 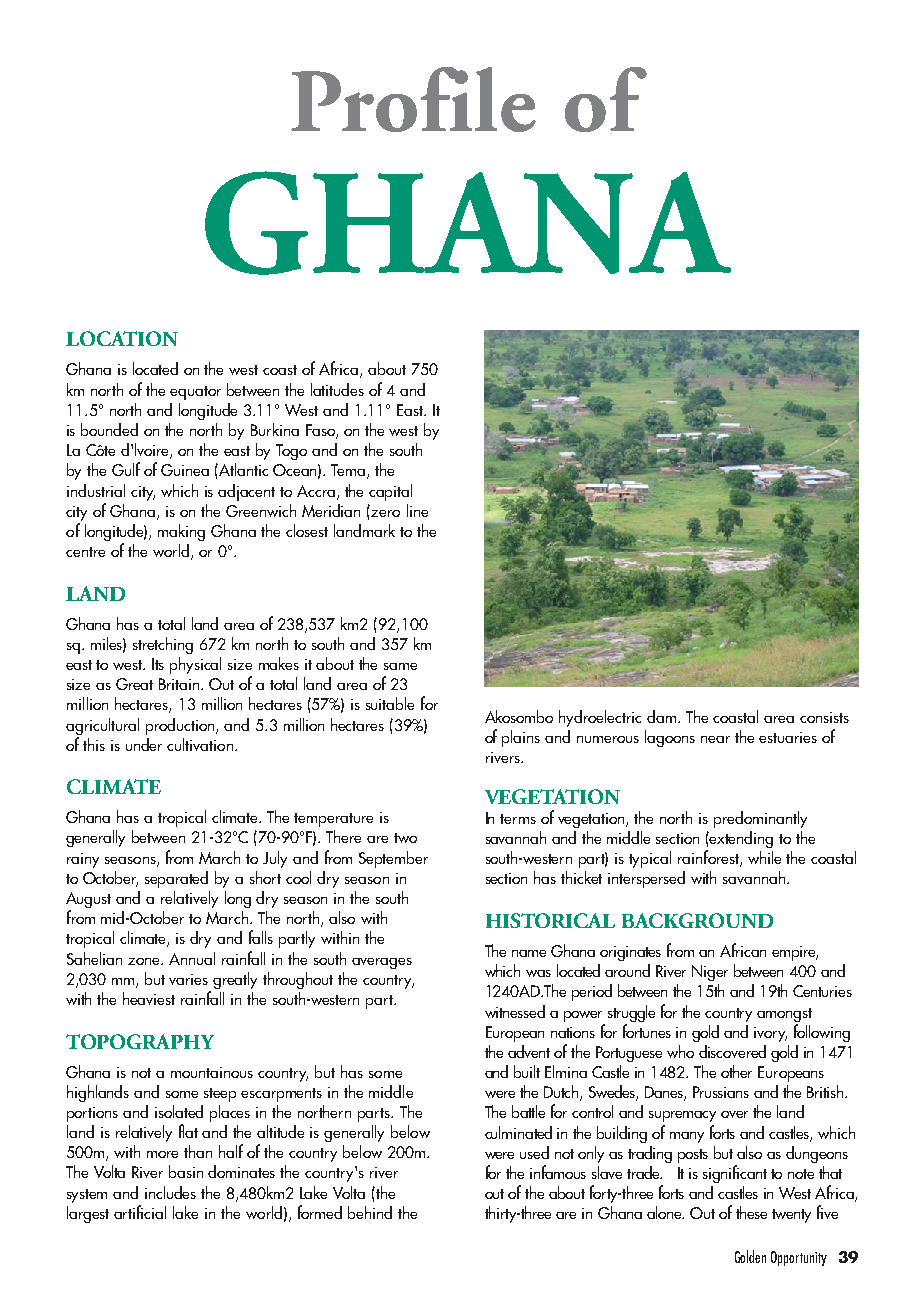 I want to click on Faso, so click(x=321, y=431).
